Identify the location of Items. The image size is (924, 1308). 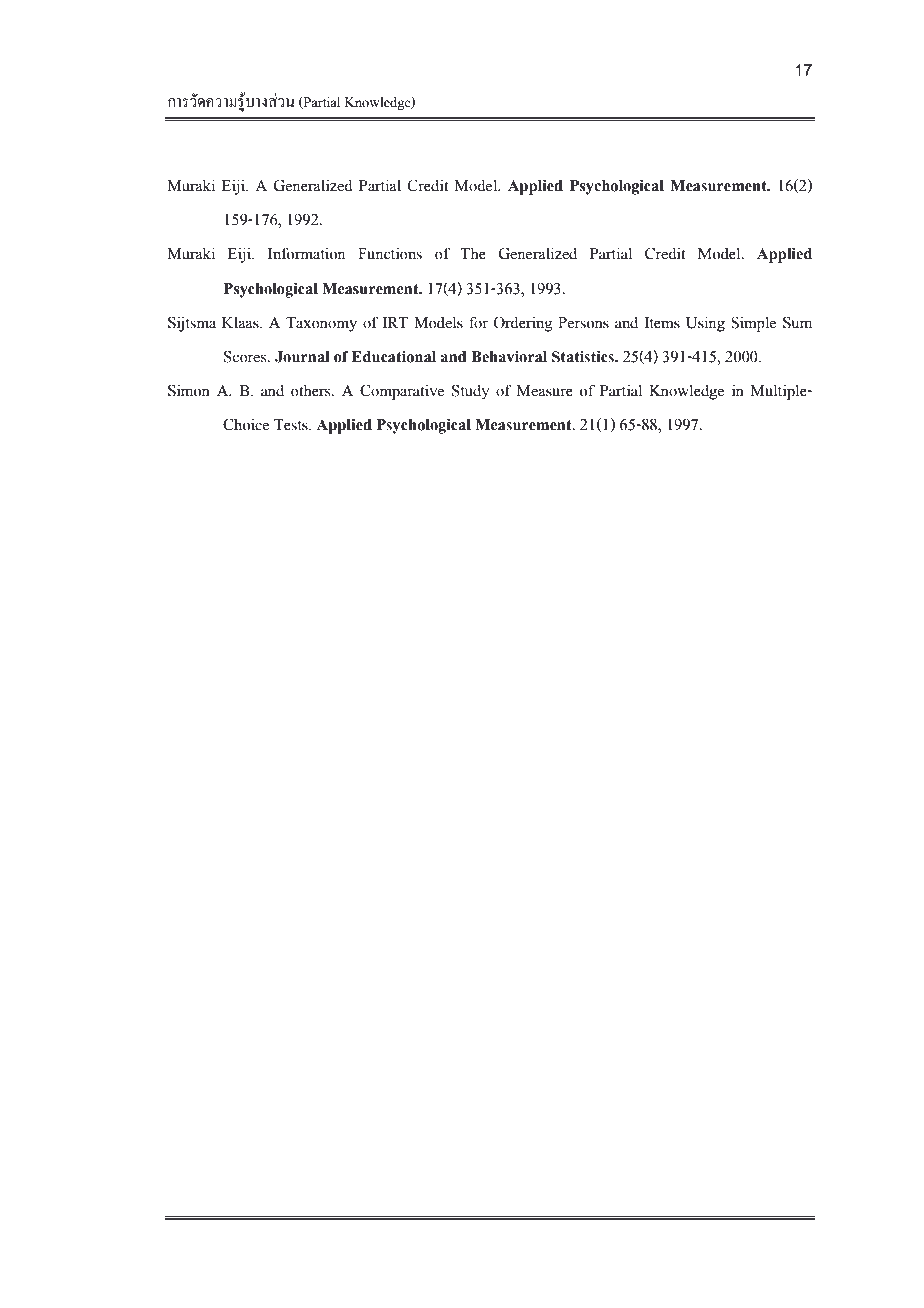
(662, 323).
